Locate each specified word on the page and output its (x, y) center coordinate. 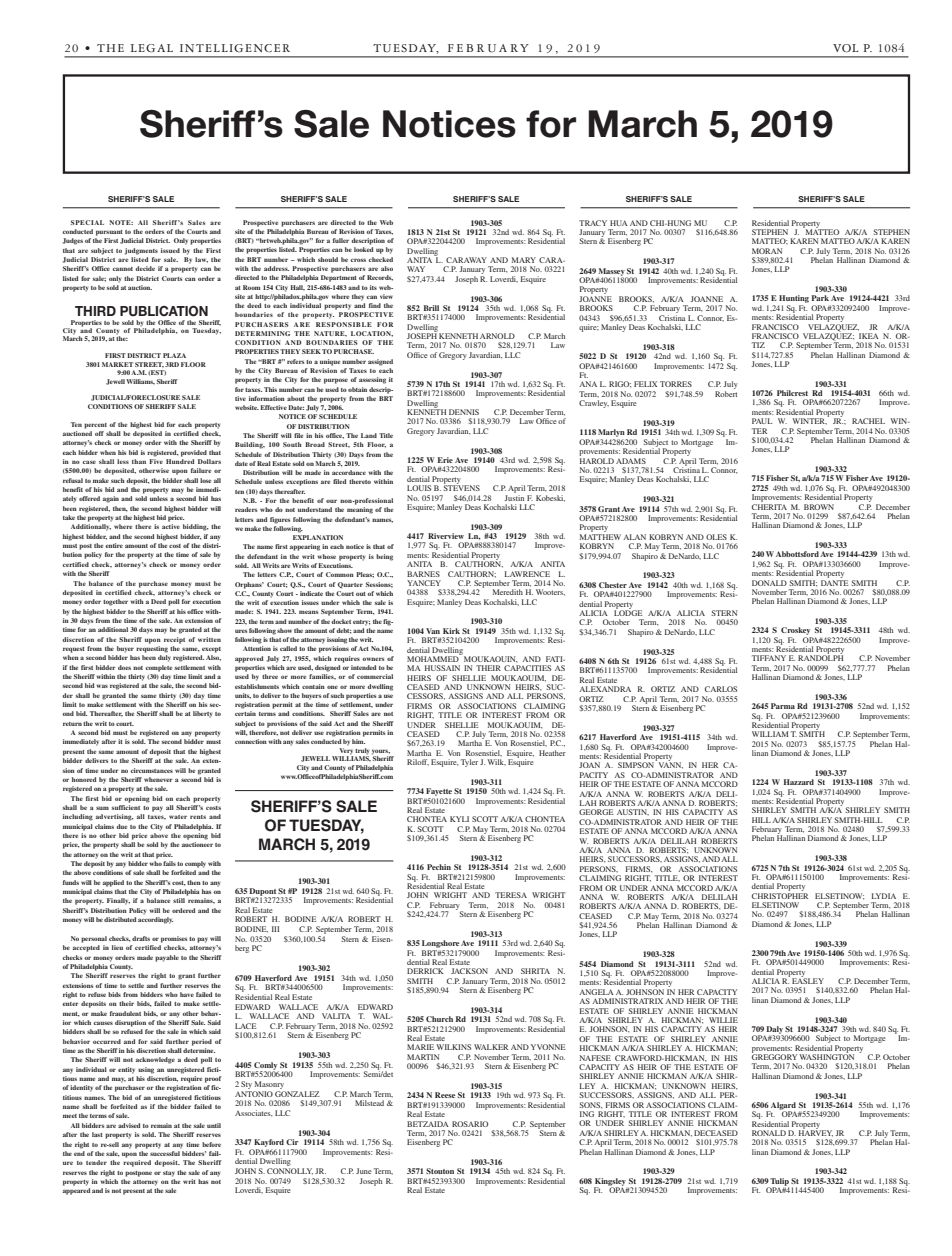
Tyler (469, 763)
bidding (196, 527)
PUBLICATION (164, 311)
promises (174, 939)
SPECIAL (87, 222)
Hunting (793, 300)
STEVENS (461, 487)
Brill (431, 308)
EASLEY (808, 980)
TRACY (593, 223)
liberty (202, 714)
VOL (845, 48)
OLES (716, 537)
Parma (783, 706)
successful (165, 1153)
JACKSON (469, 971)
